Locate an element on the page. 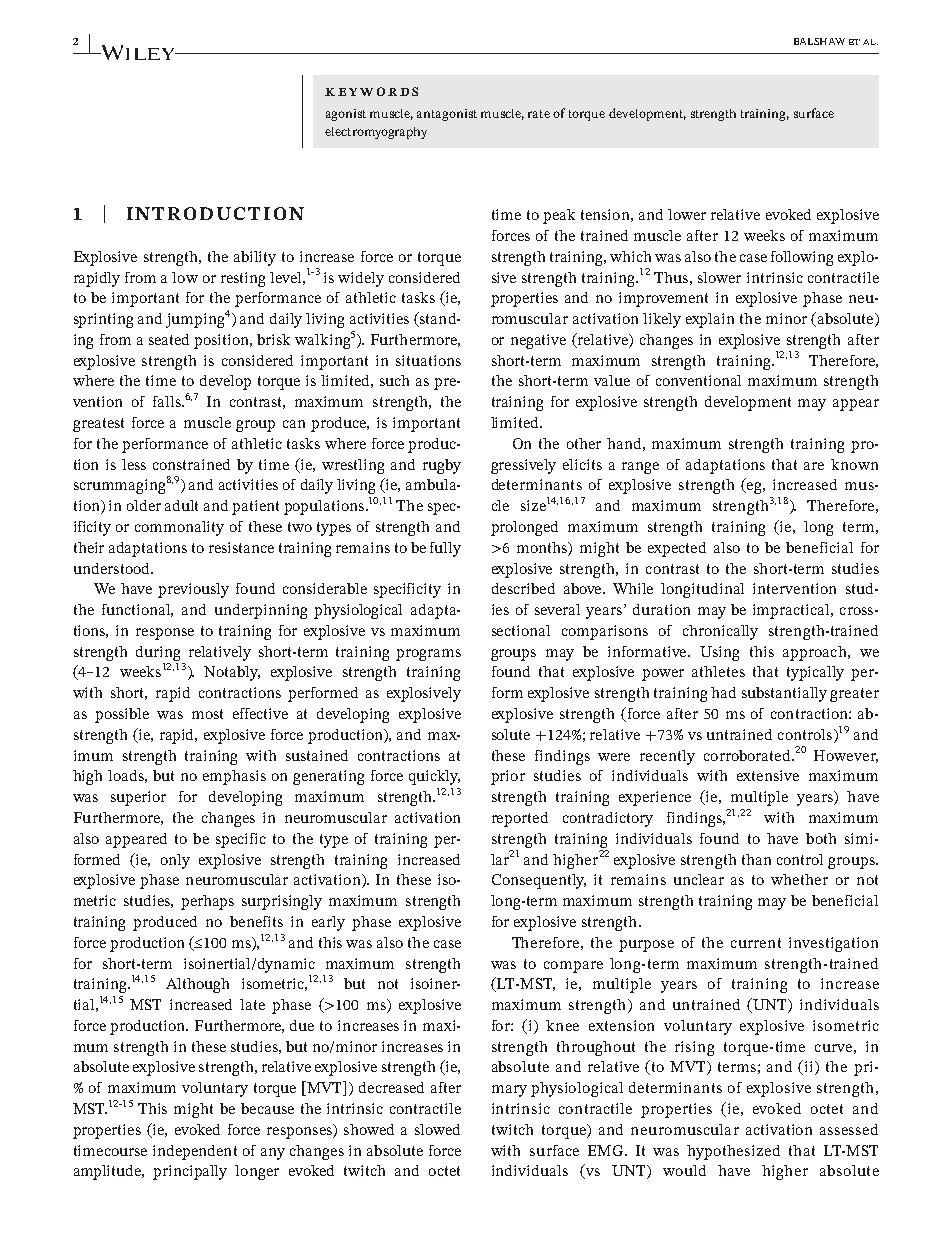 This document has height=1251, width=952. both is located at coordinates (821, 838).
